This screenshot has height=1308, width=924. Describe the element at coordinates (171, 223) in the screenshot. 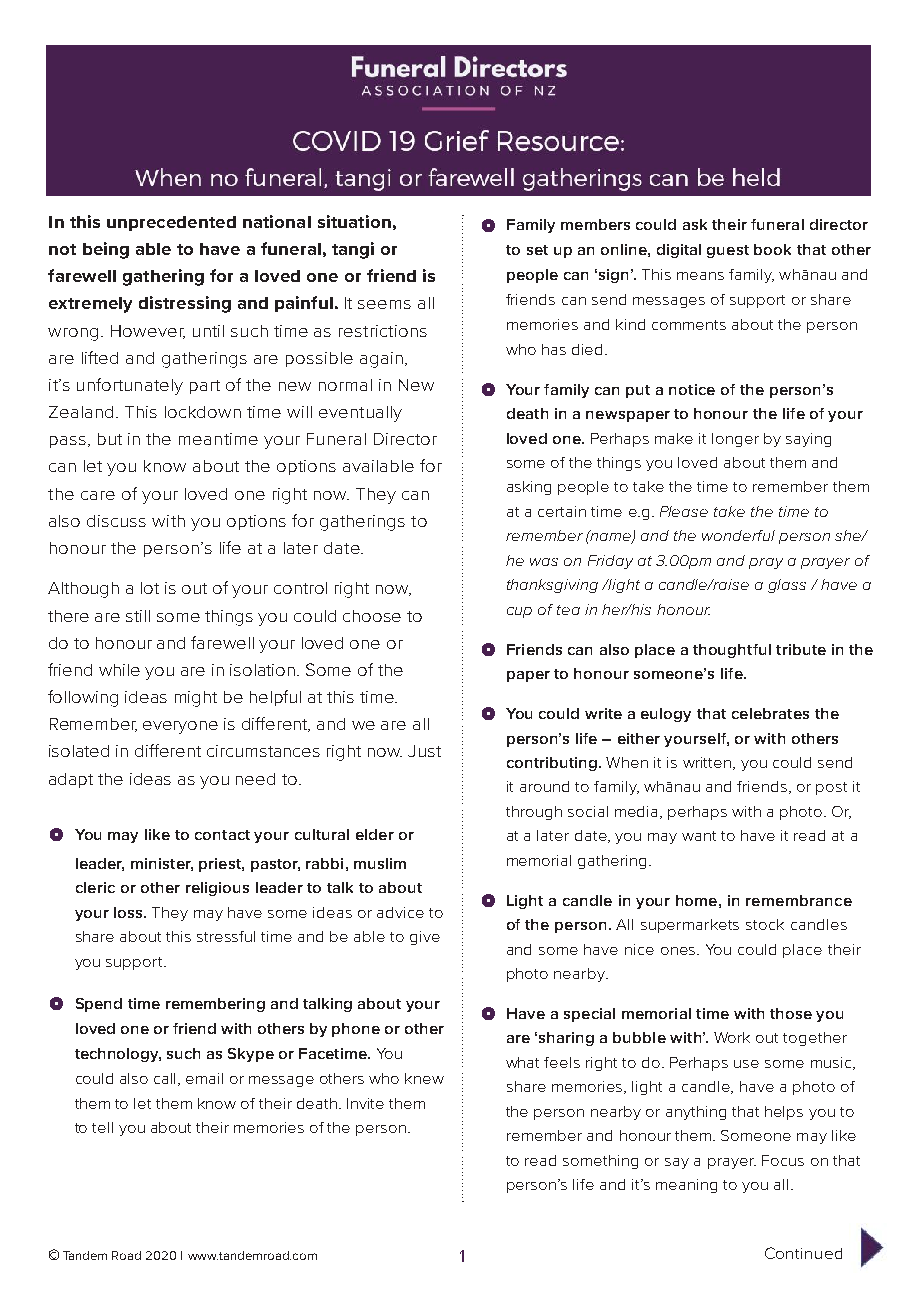

I see `unprecedented` at that location.
